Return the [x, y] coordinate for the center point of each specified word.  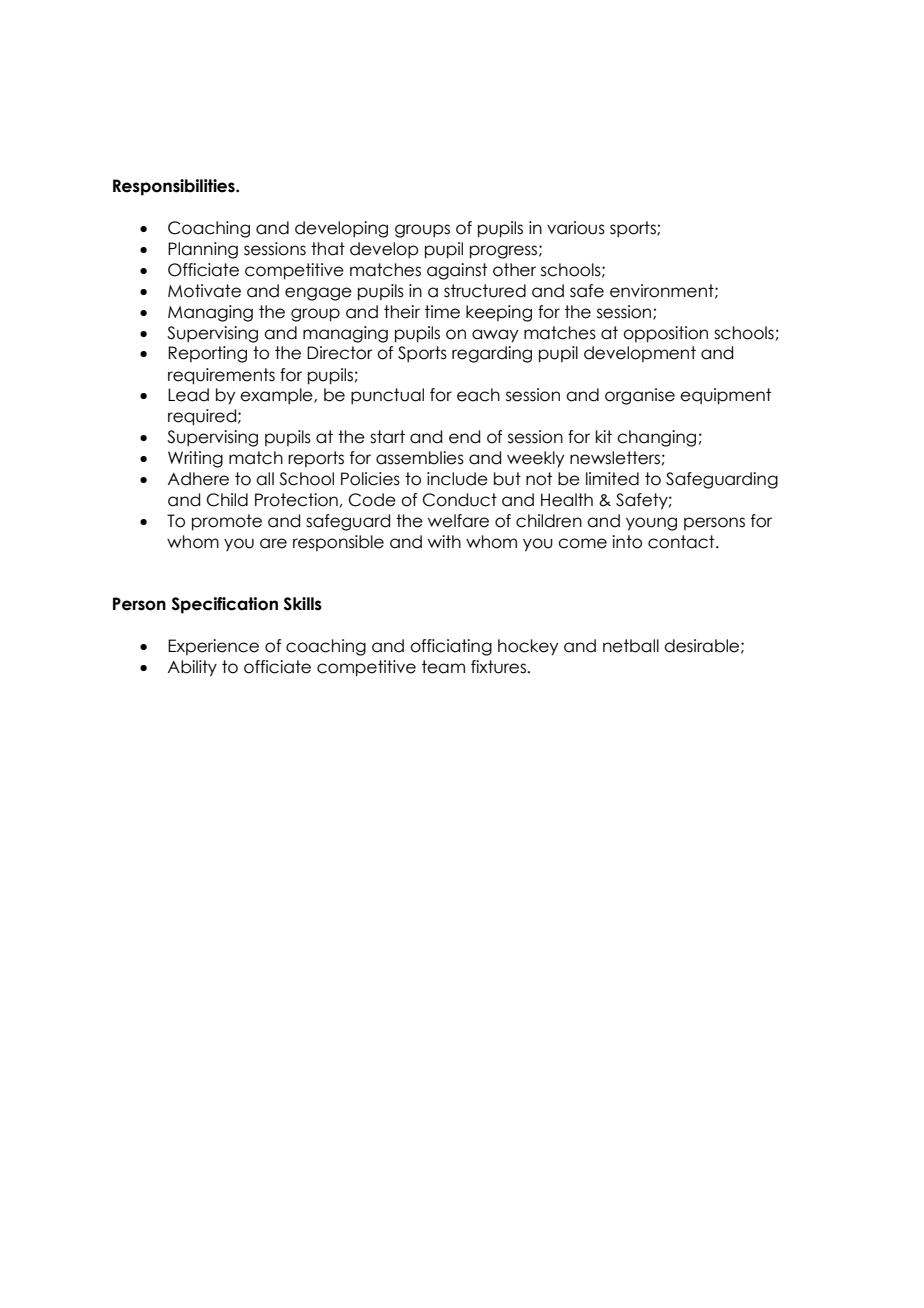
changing [656, 438]
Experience [213, 647]
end [464, 437]
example [277, 396]
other [514, 270]
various [576, 228]
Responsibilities [175, 187]
